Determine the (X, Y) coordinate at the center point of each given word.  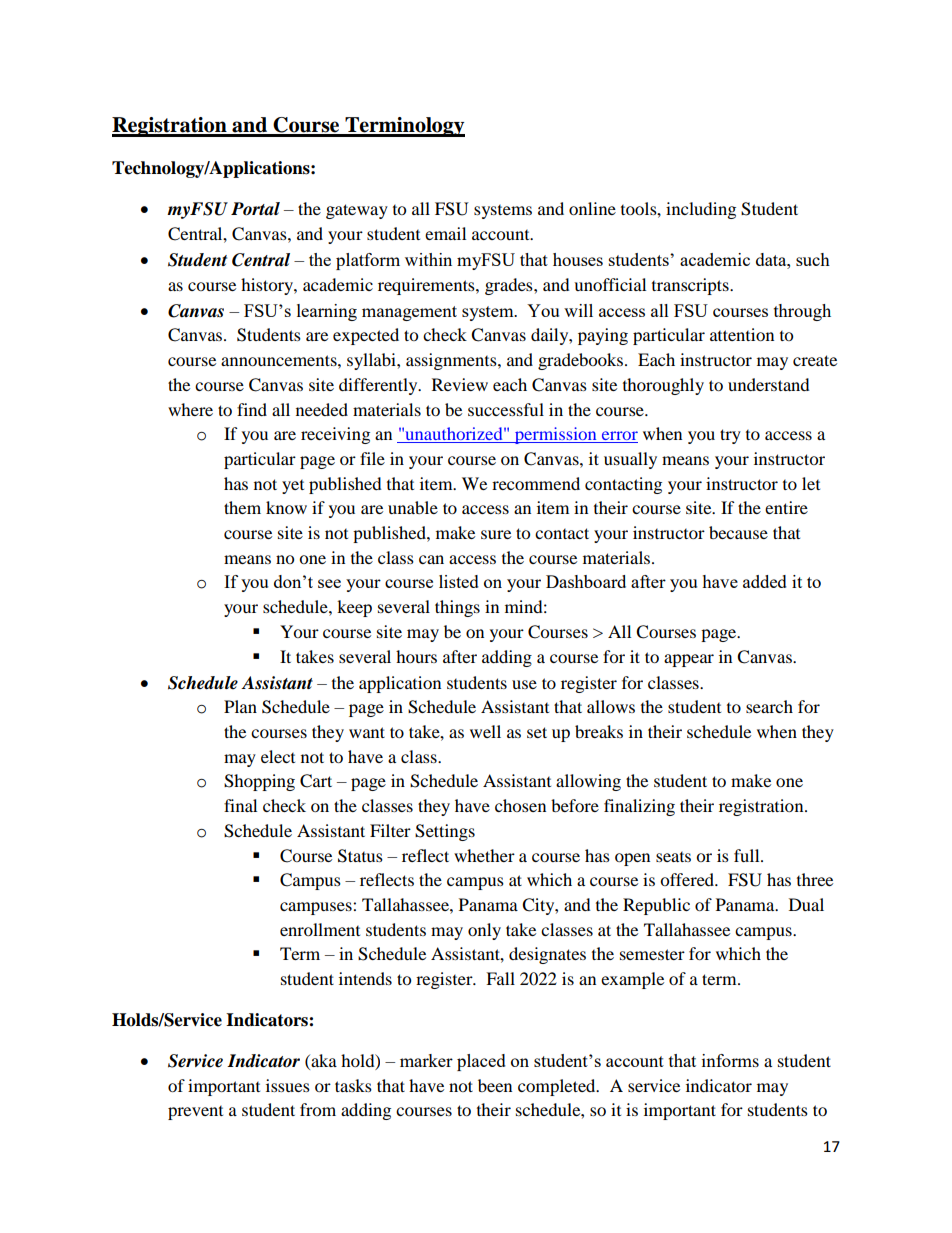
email (445, 233)
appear (689, 660)
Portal (255, 209)
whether (484, 855)
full (748, 855)
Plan (240, 706)
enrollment (320, 929)
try (730, 436)
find (252, 409)
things (457, 608)
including (701, 210)
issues (288, 1085)
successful (506, 409)
